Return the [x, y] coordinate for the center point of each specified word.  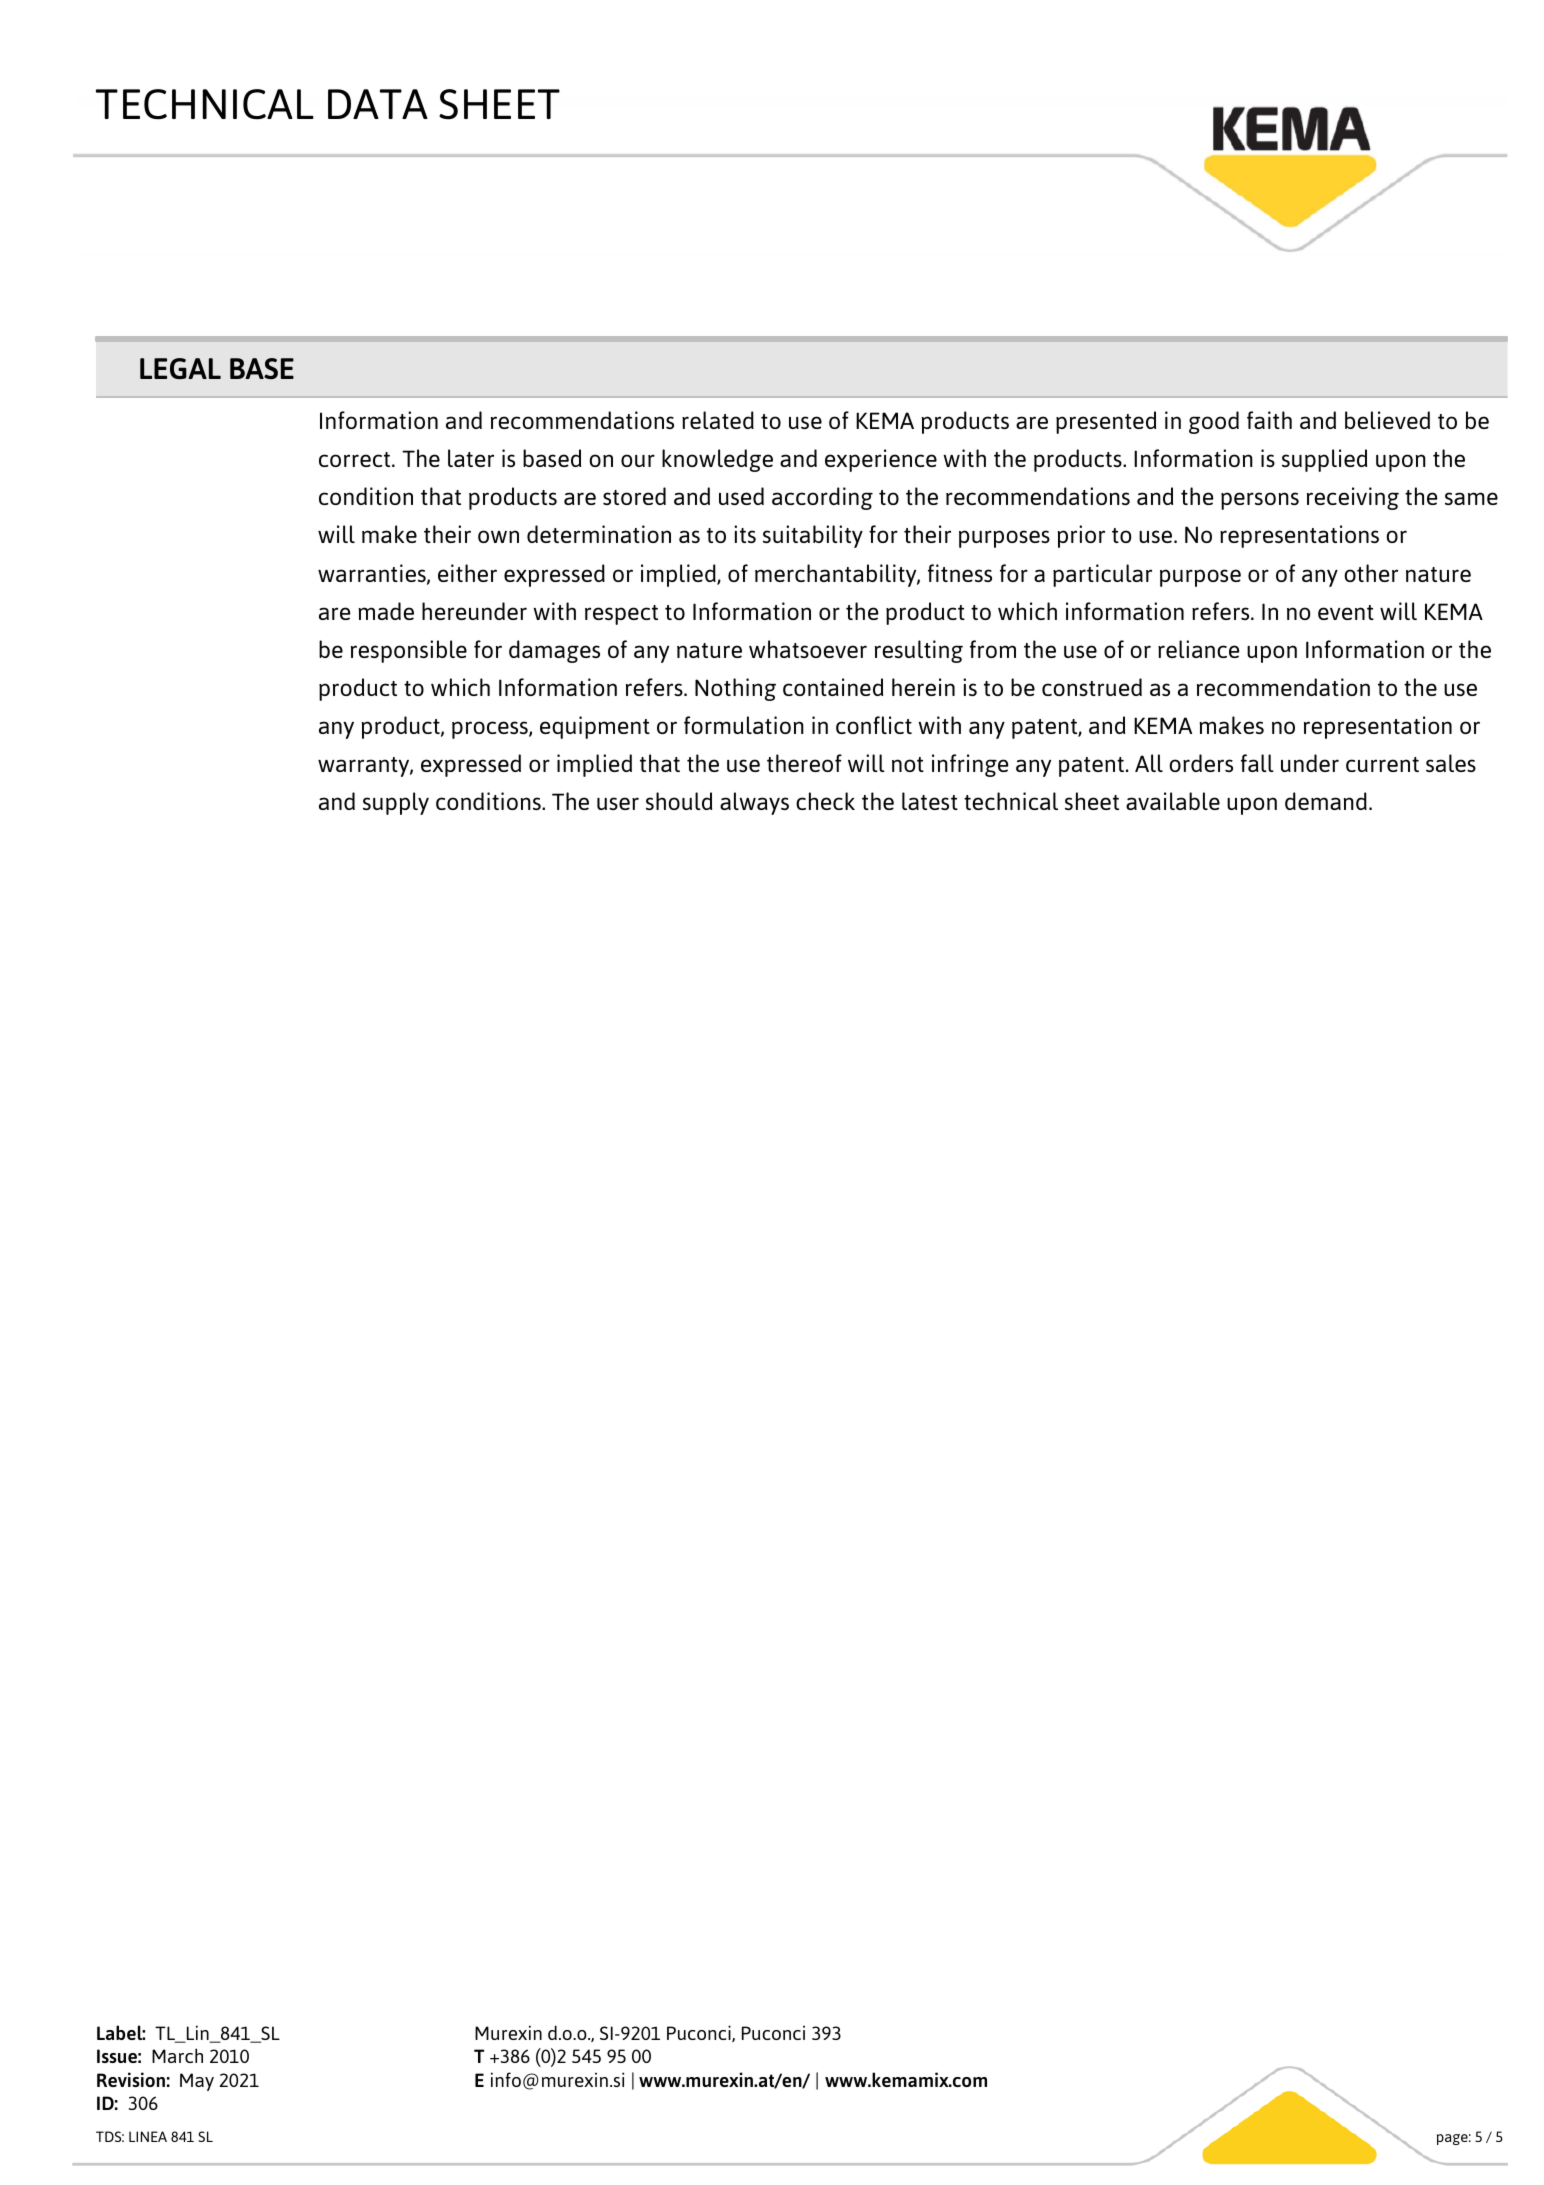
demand [1326, 801]
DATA [378, 104]
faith [1269, 420]
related [718, 420]
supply [396, 803]
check [825, 801]
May [197, 2082]
